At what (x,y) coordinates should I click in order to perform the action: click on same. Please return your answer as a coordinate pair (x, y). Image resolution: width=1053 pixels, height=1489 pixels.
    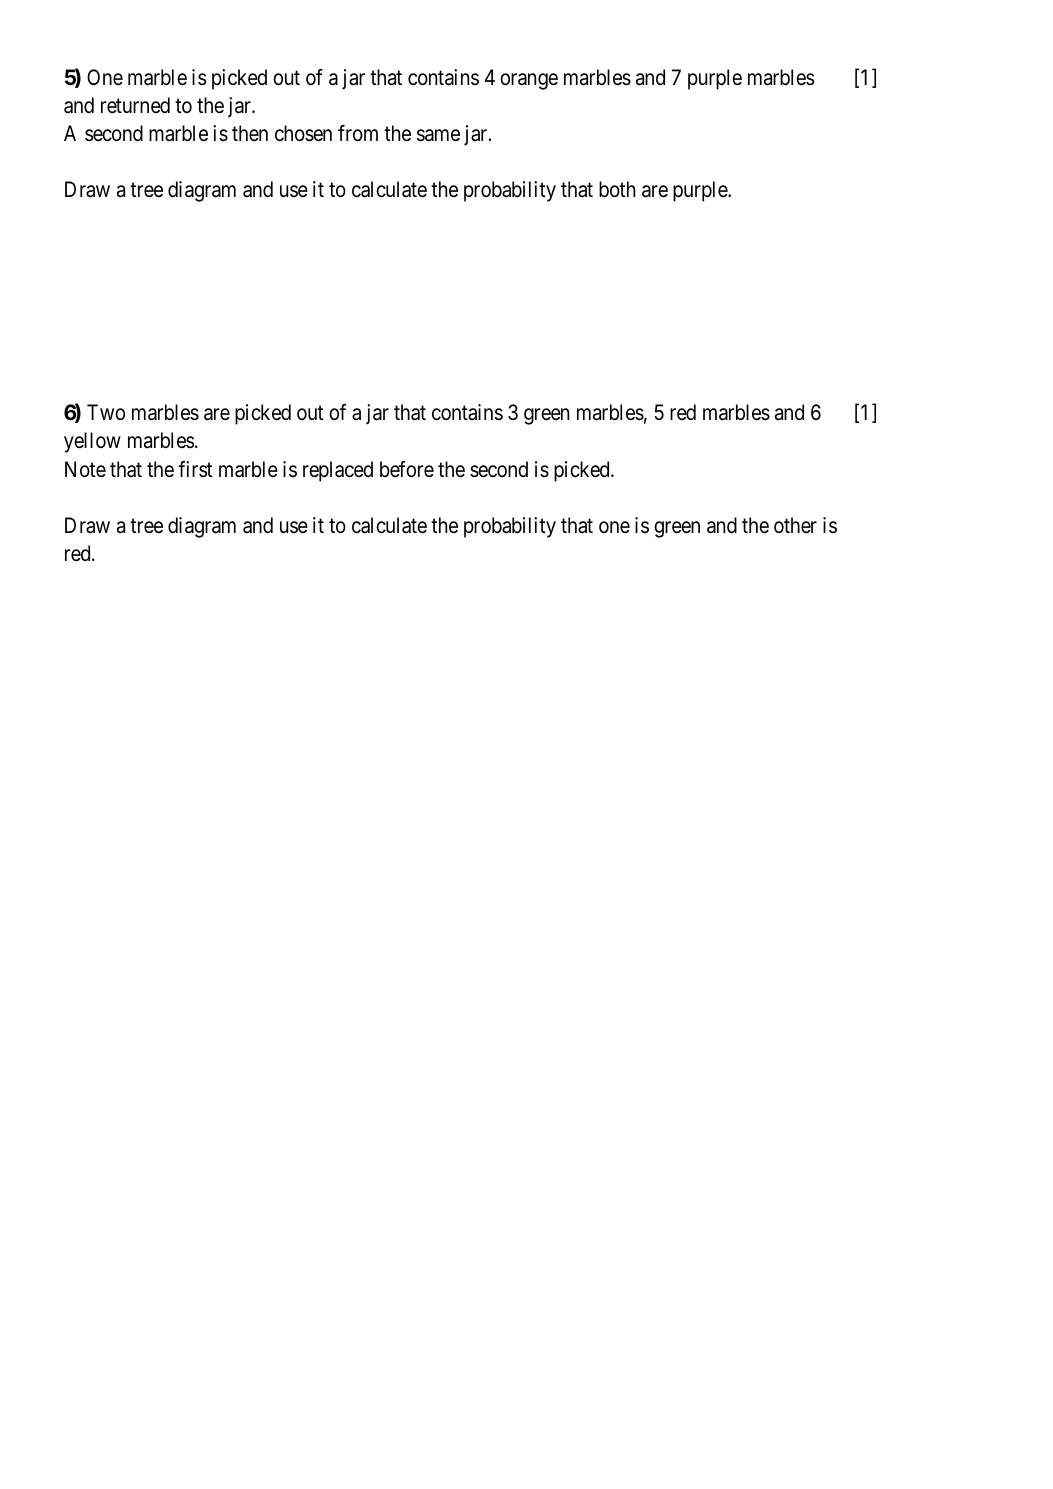
    Looking at the image, I should click on (438, 136).
